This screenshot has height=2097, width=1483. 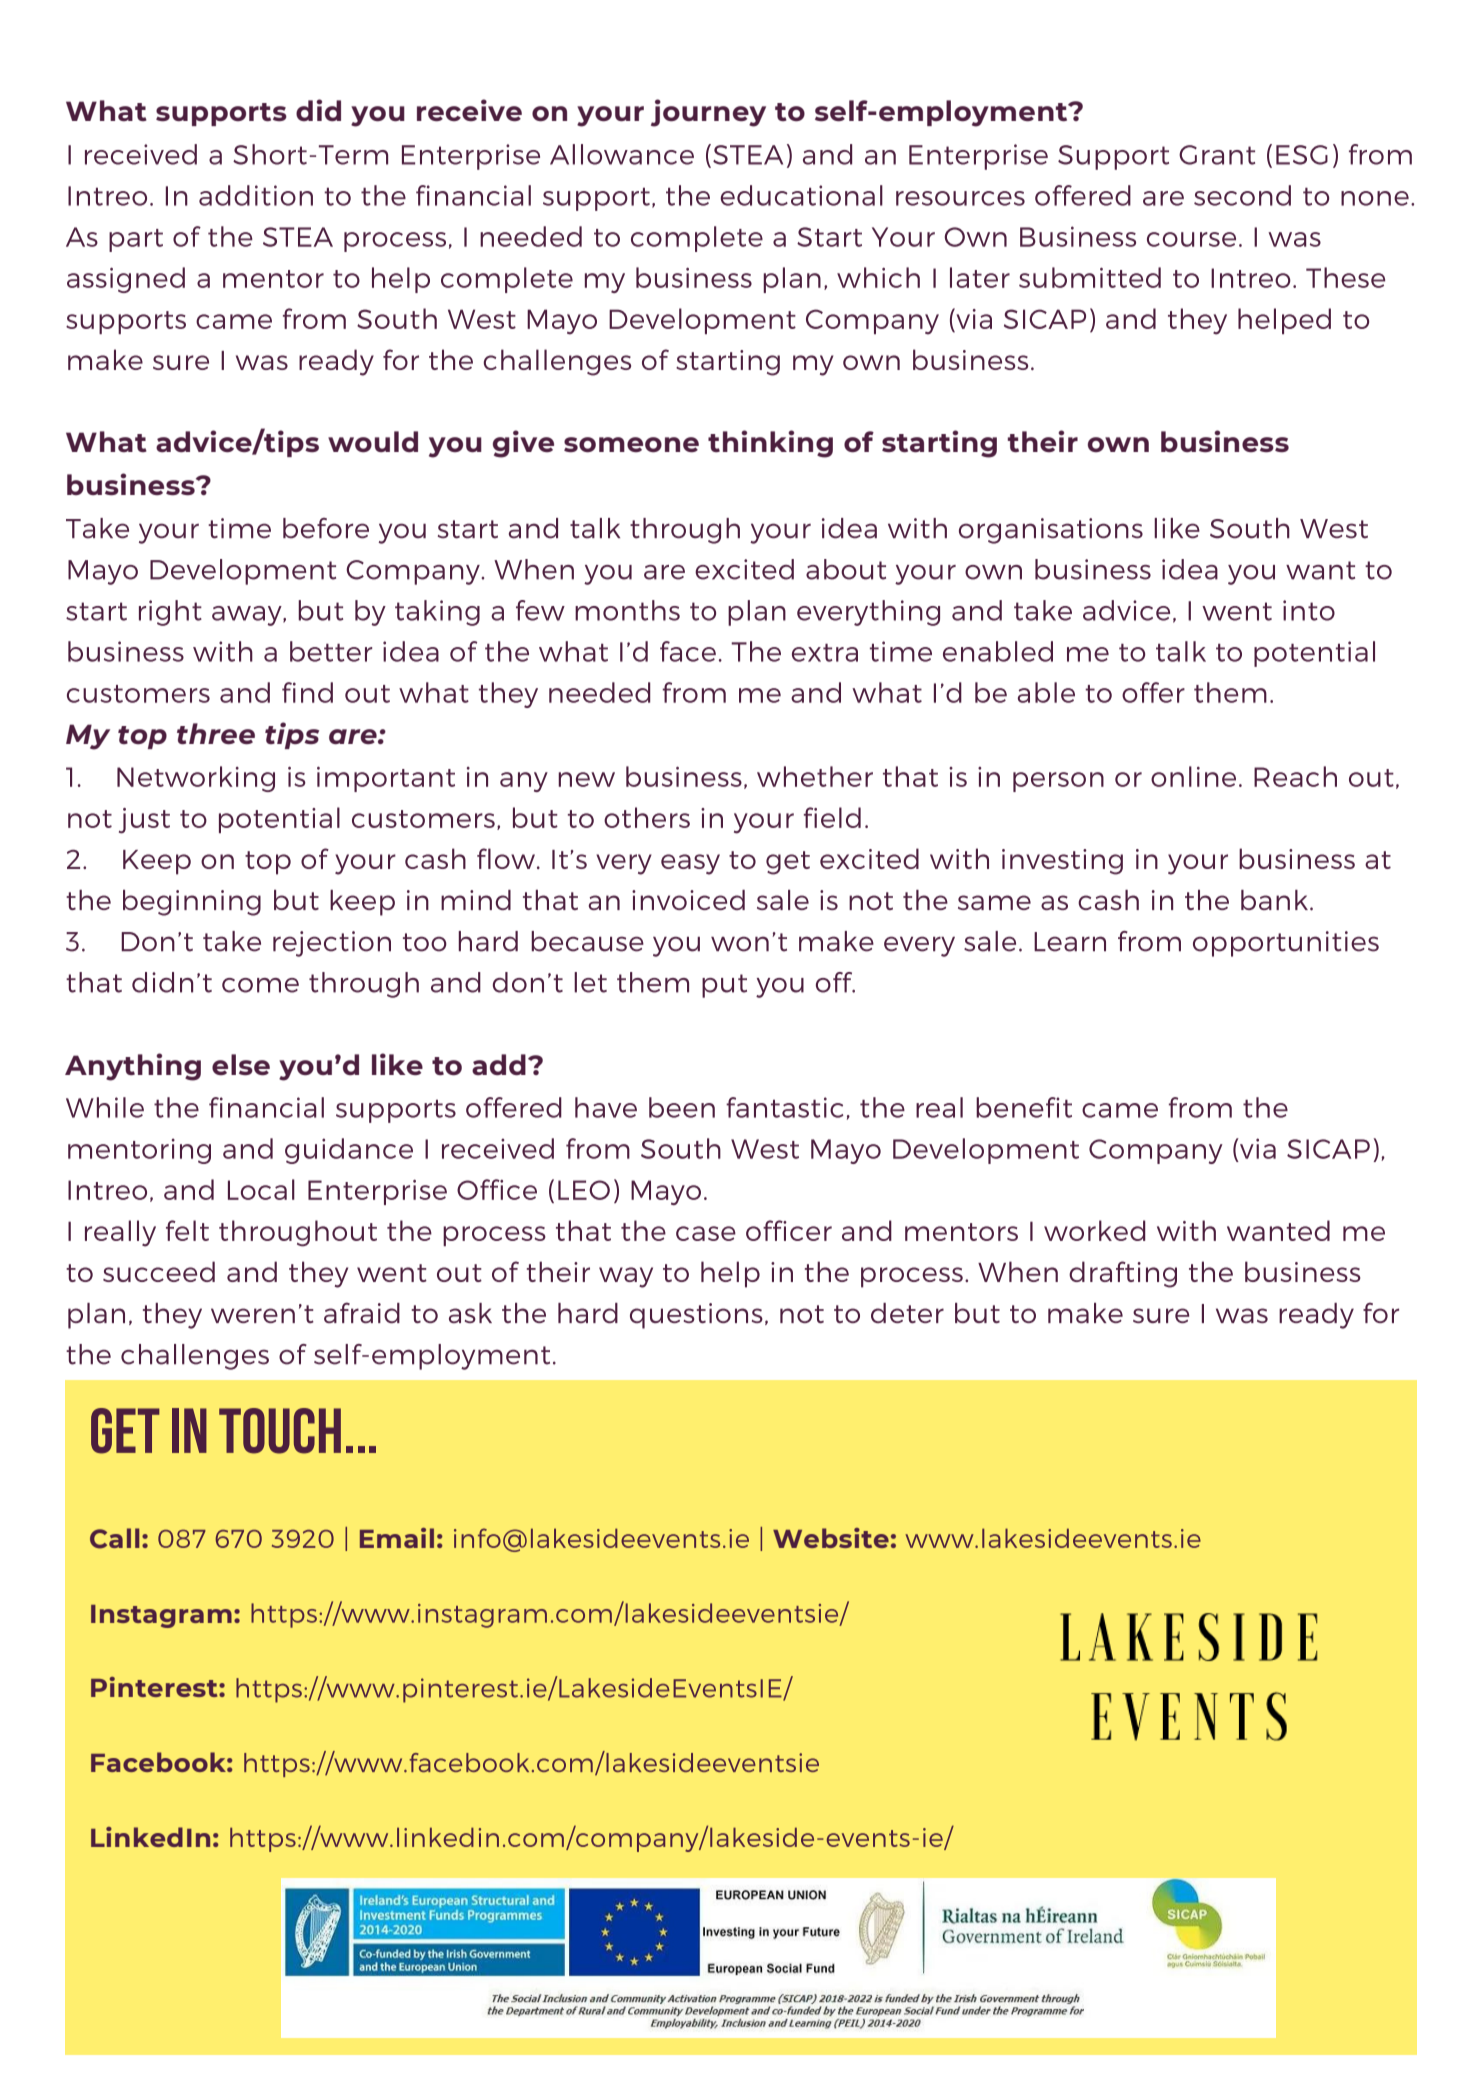 What do you see at coordinates (1123, 1274) in the screenshot?
I see `drafting` at bounding box center [1123, 1274].
